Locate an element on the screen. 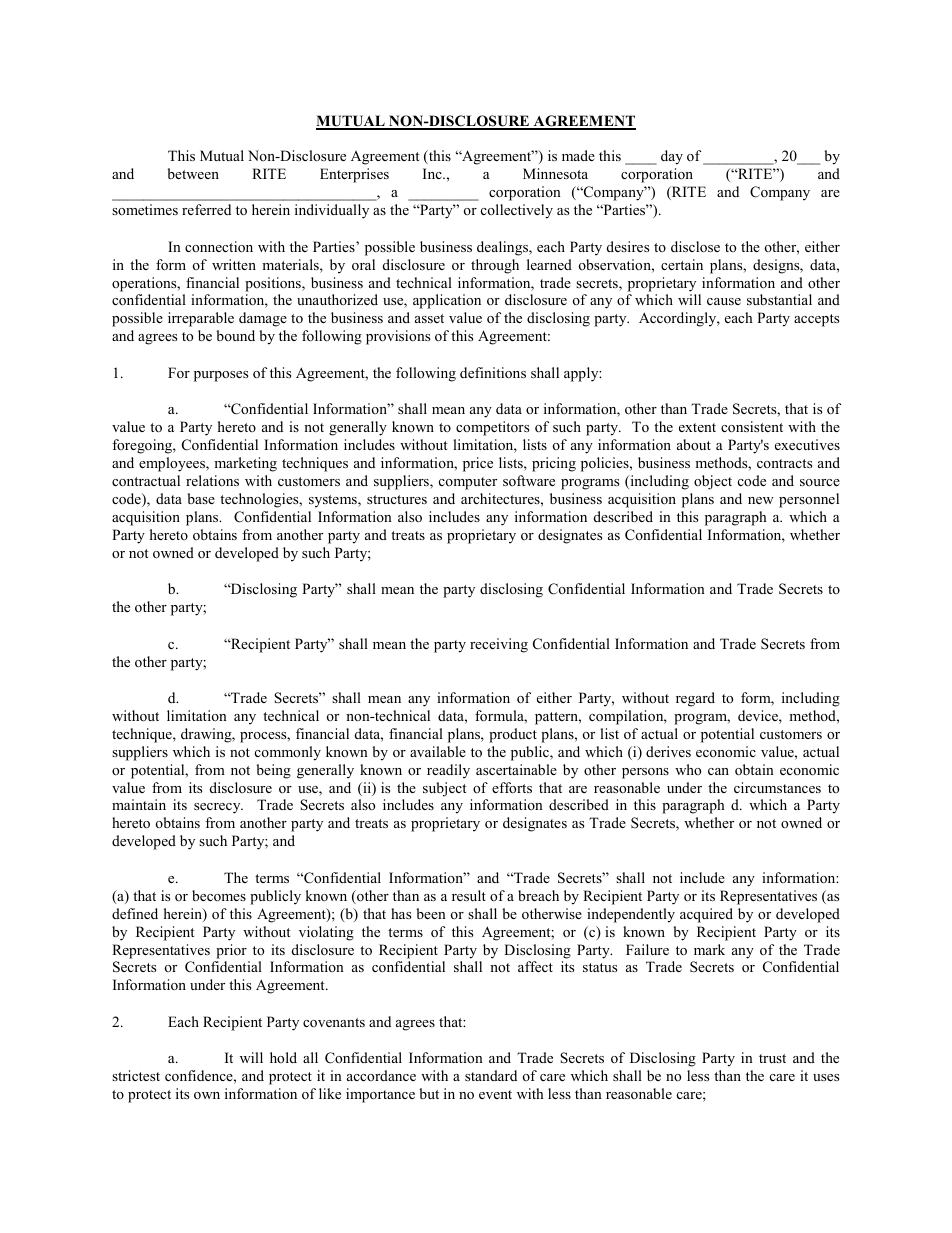 This screenshot has width=952, height=1233. consistent is located at coordinates (752, 426).
